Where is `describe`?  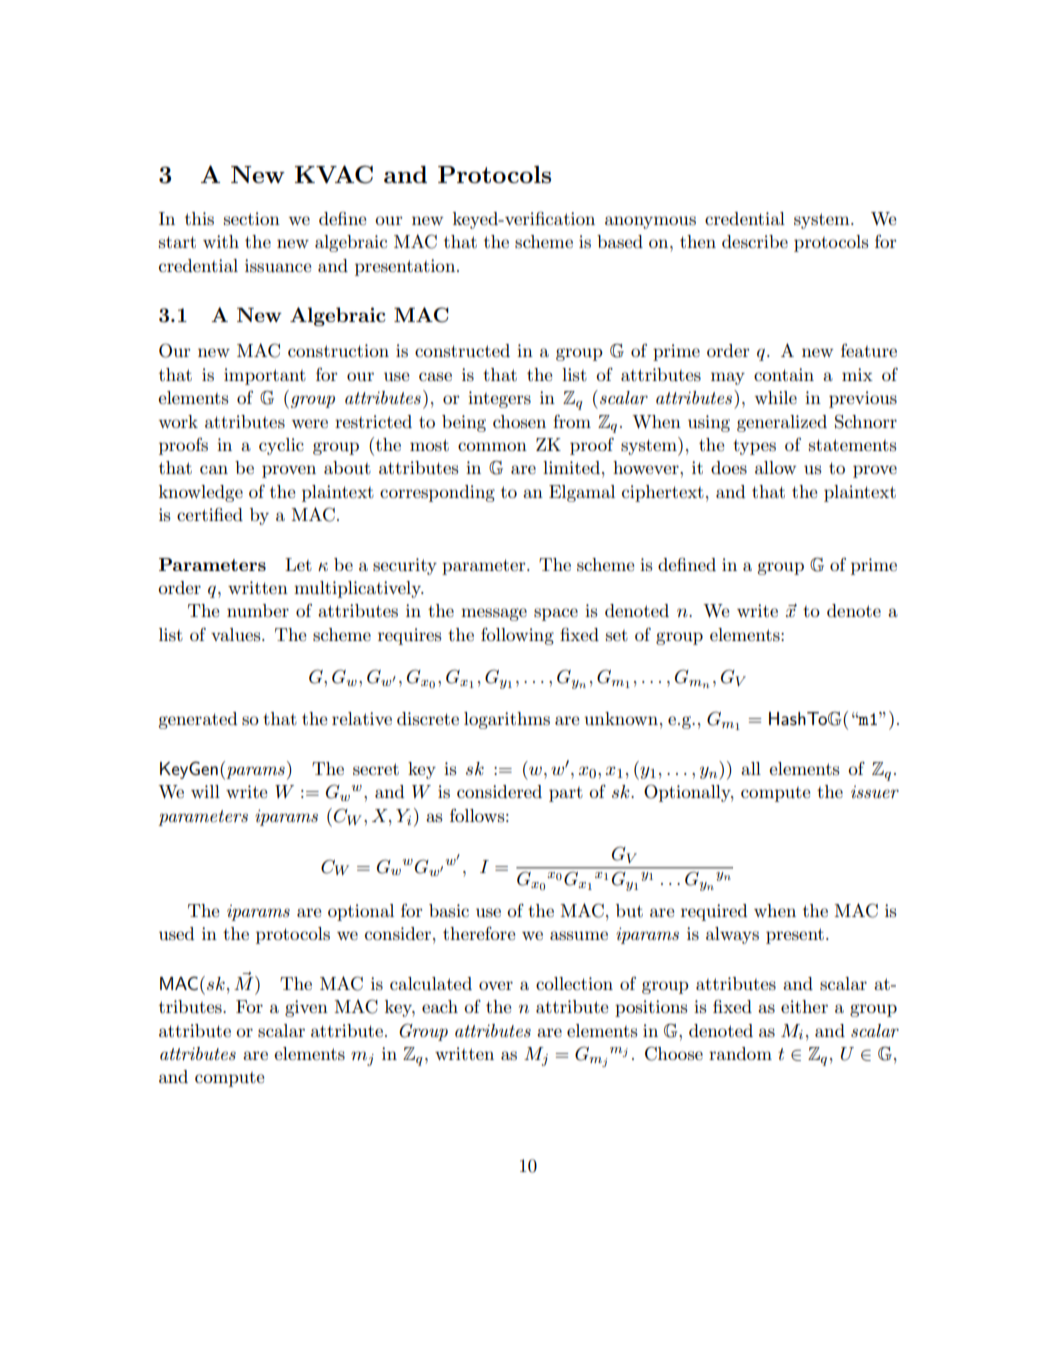 describe is located at coordinates (755, 242).
